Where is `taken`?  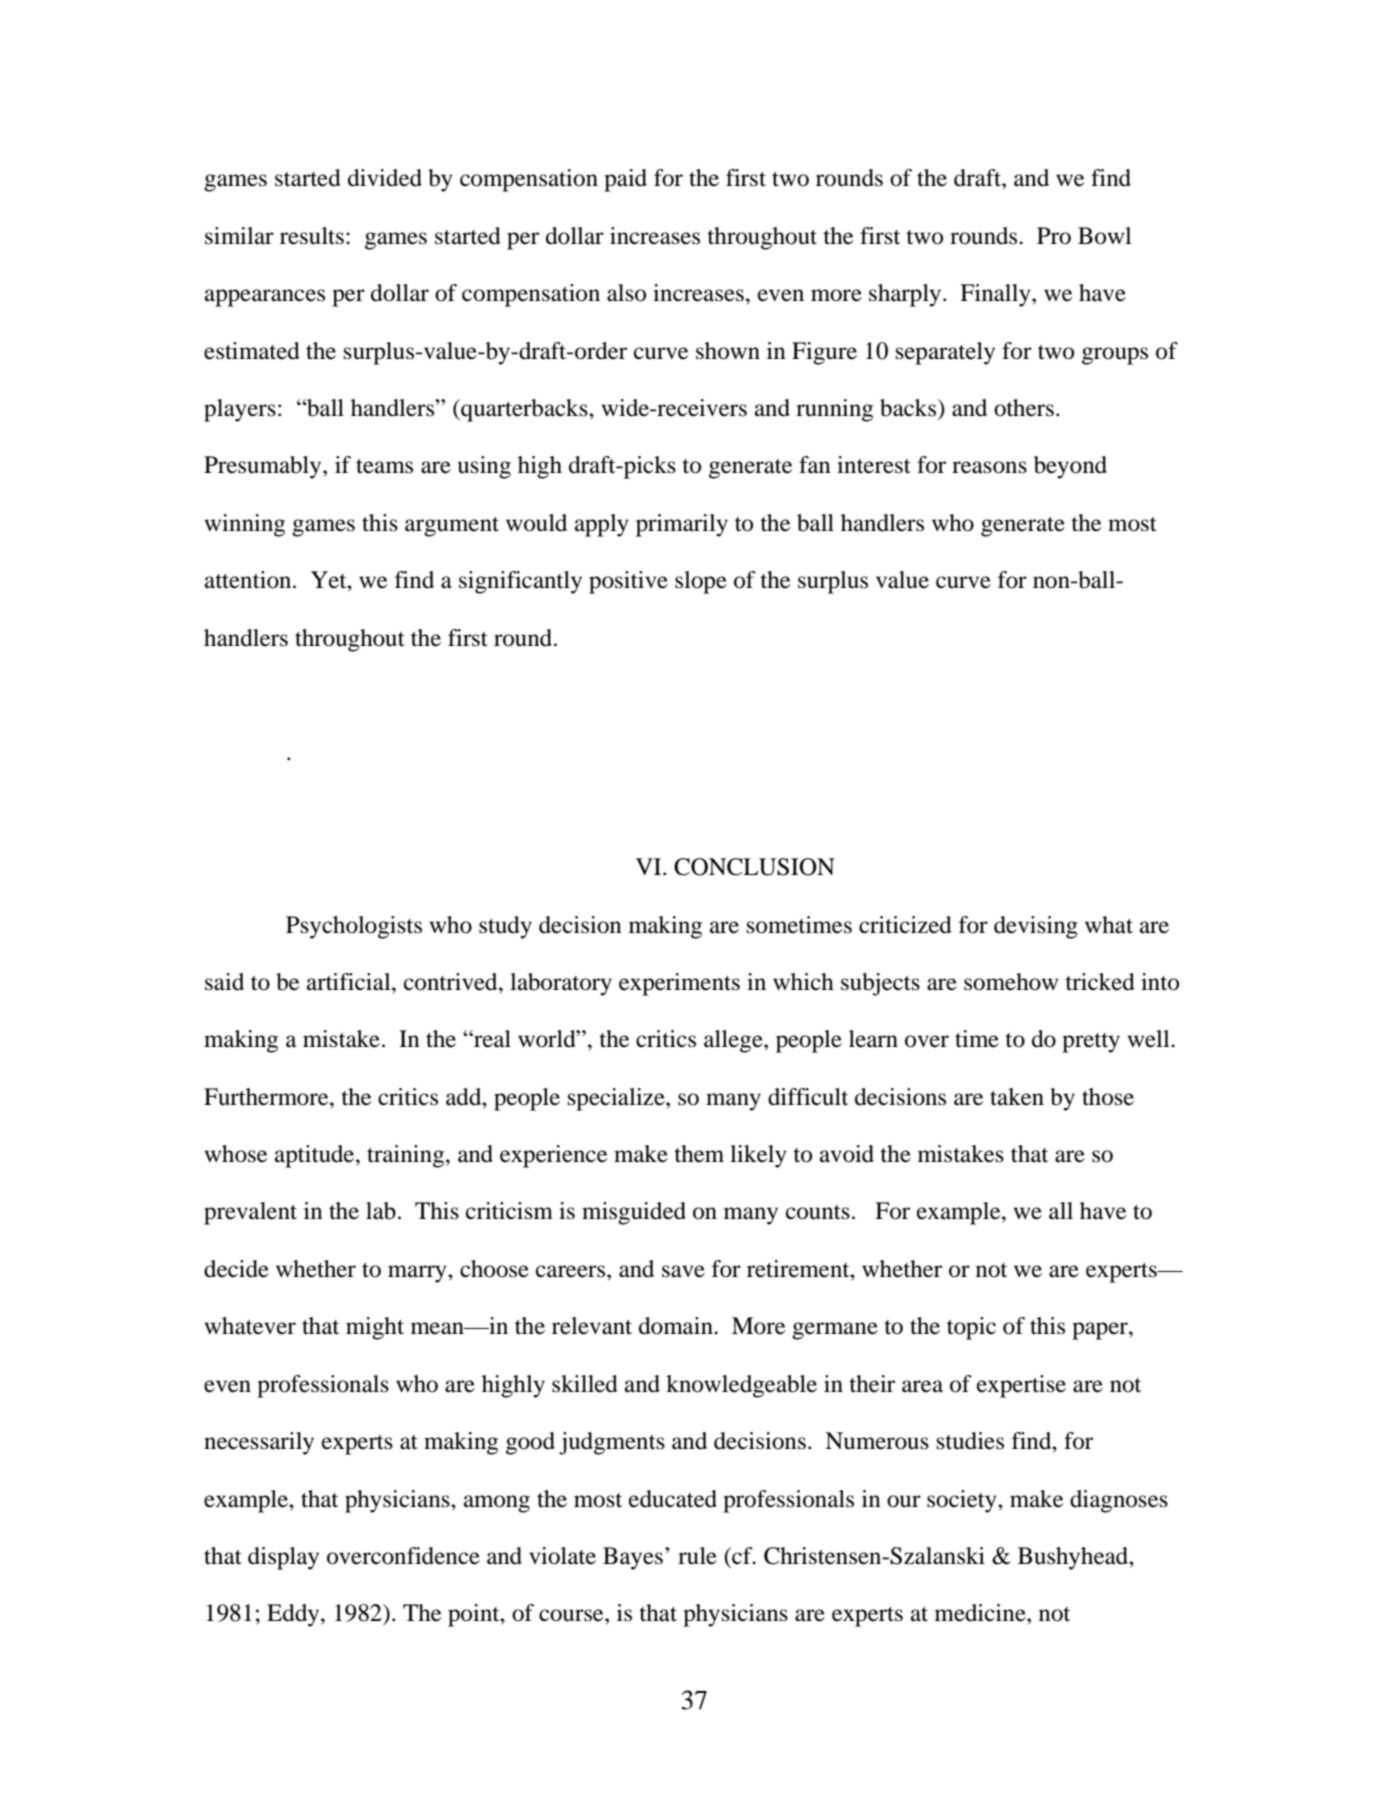
taken is located at coordinates (1017, 1097).
